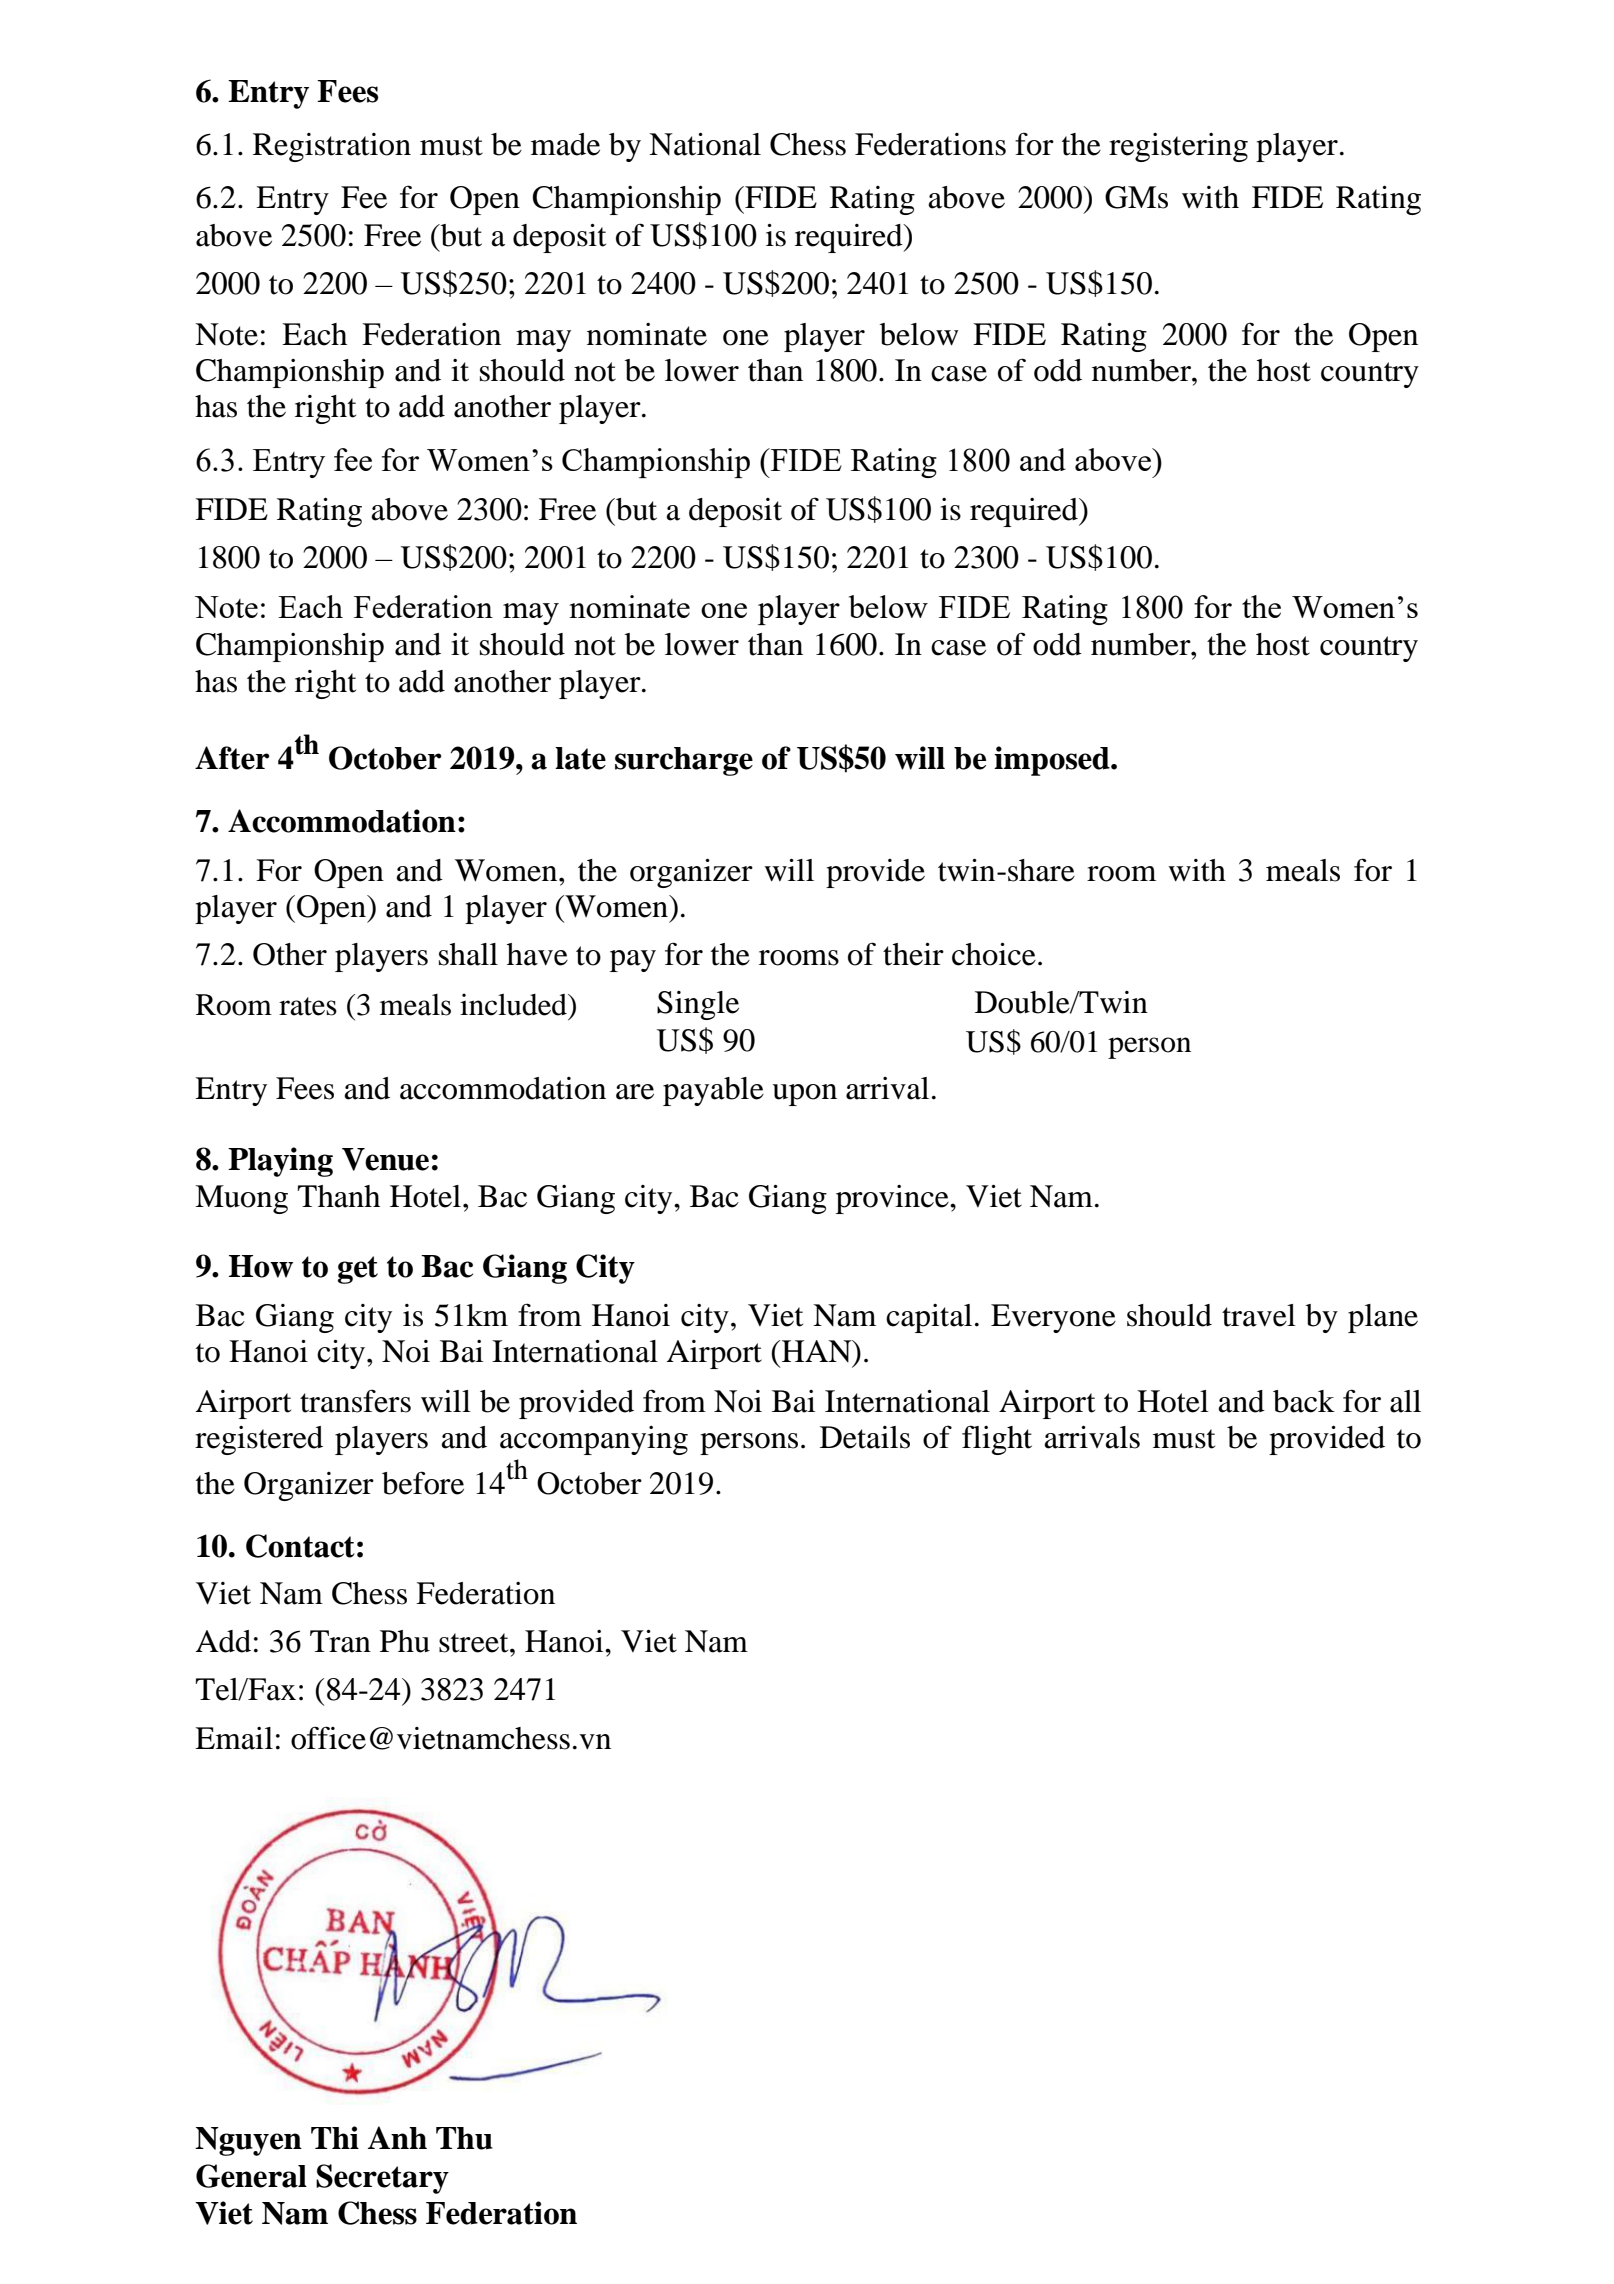  Describe the element at coordinates (332, 147) in the document. I see `Registration` at that location.
